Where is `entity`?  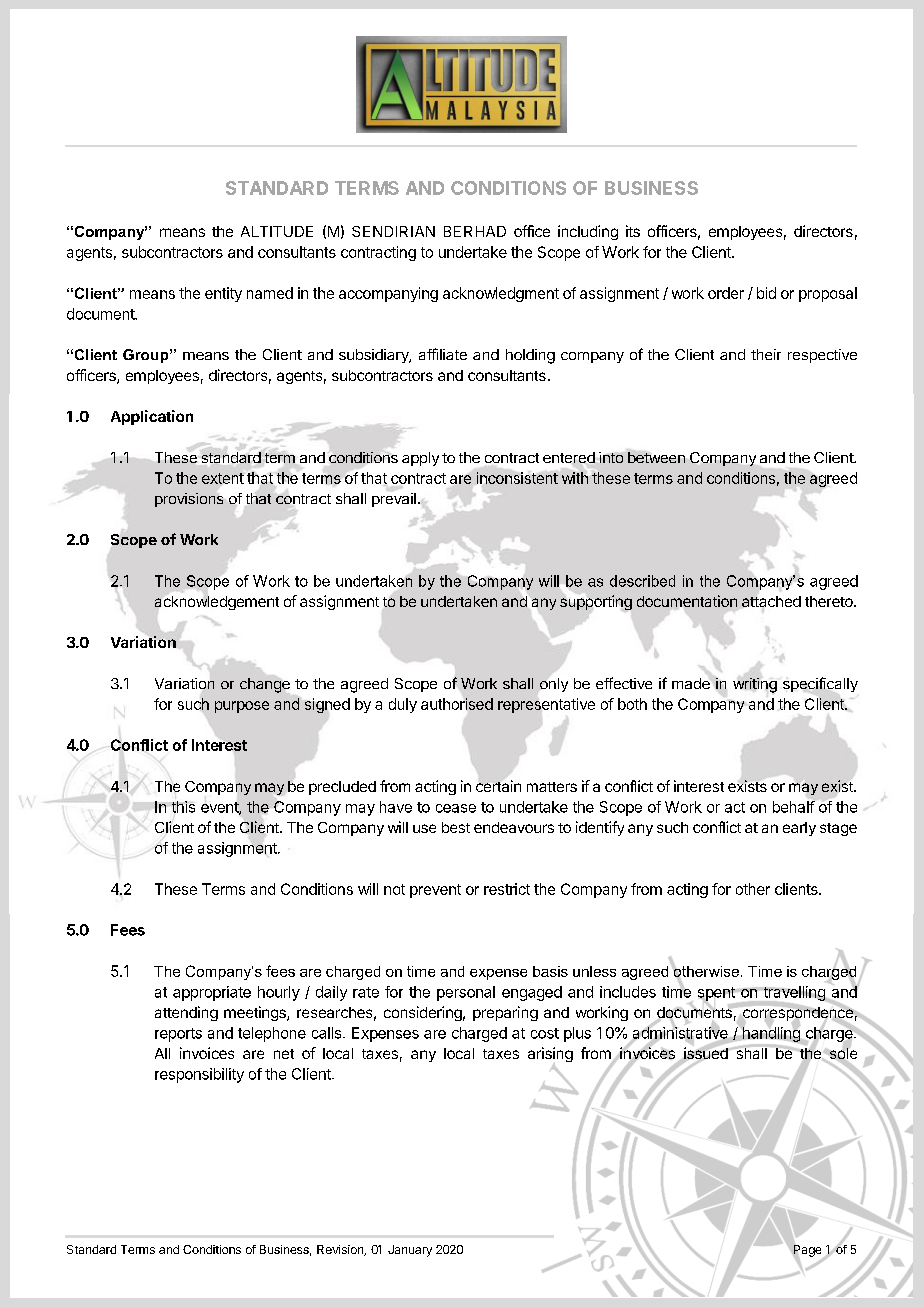 entity is located at coordinates (223, 294).
